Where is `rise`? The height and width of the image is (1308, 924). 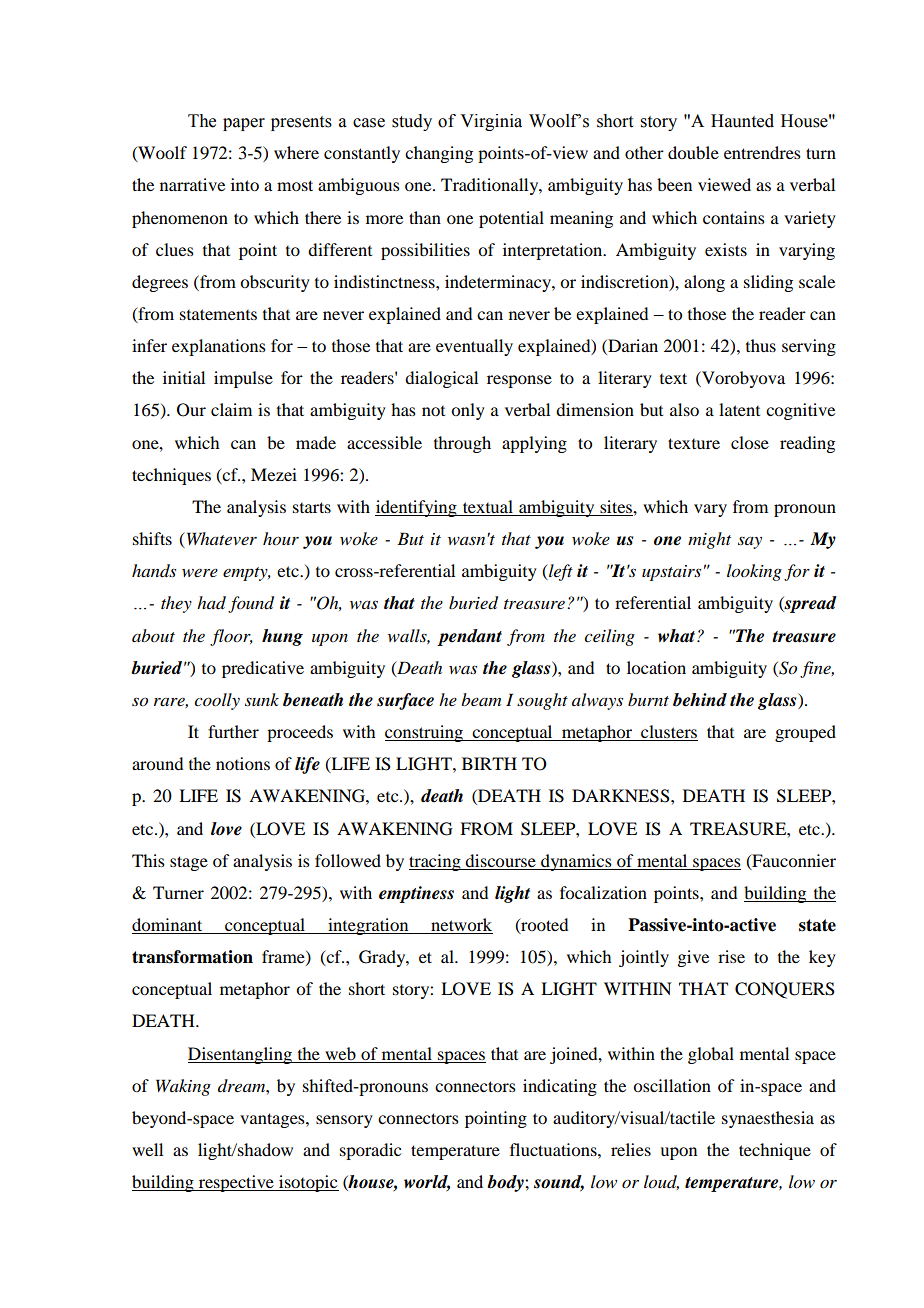
rise is located at coordinates (731, 956).
